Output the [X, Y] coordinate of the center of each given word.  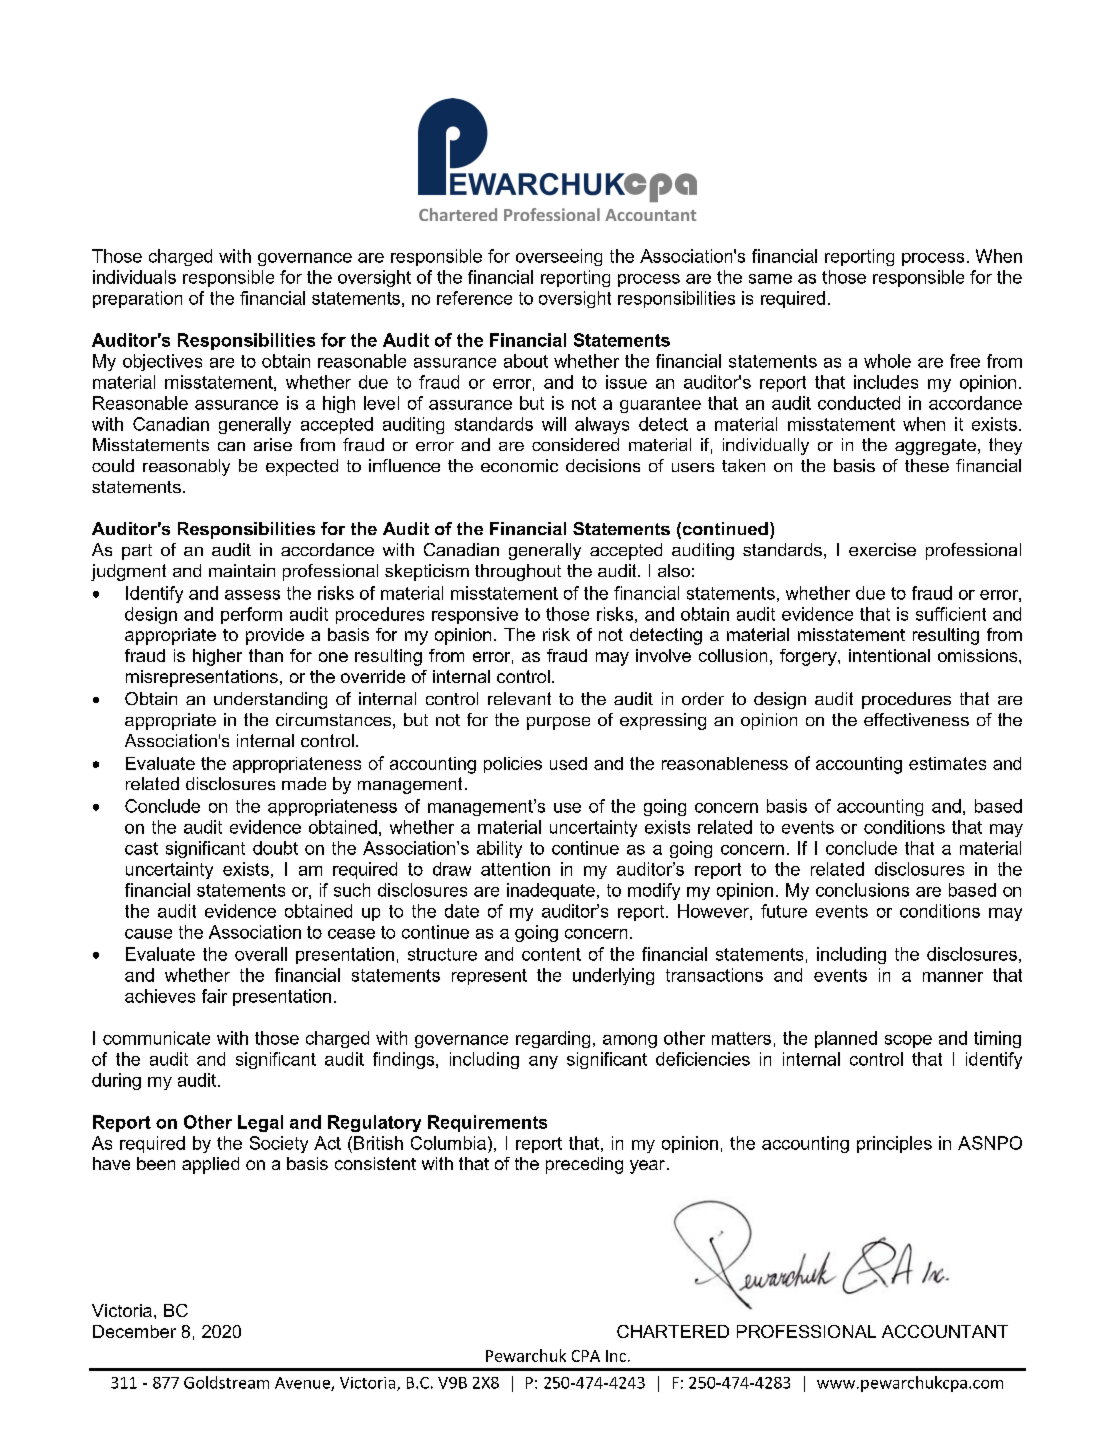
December [134, 1331]
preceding [584, 1165]
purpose [558, 723]
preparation [137, 299]
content [551, 954]
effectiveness [916, 719]
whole [887, 361]
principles [894, 1144]
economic [519, 465]
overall [261, 954]
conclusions [862, 890]
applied [210, 1165]
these [927, 465]
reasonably [186, 467]
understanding [270, 700]
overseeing [559, 257]
